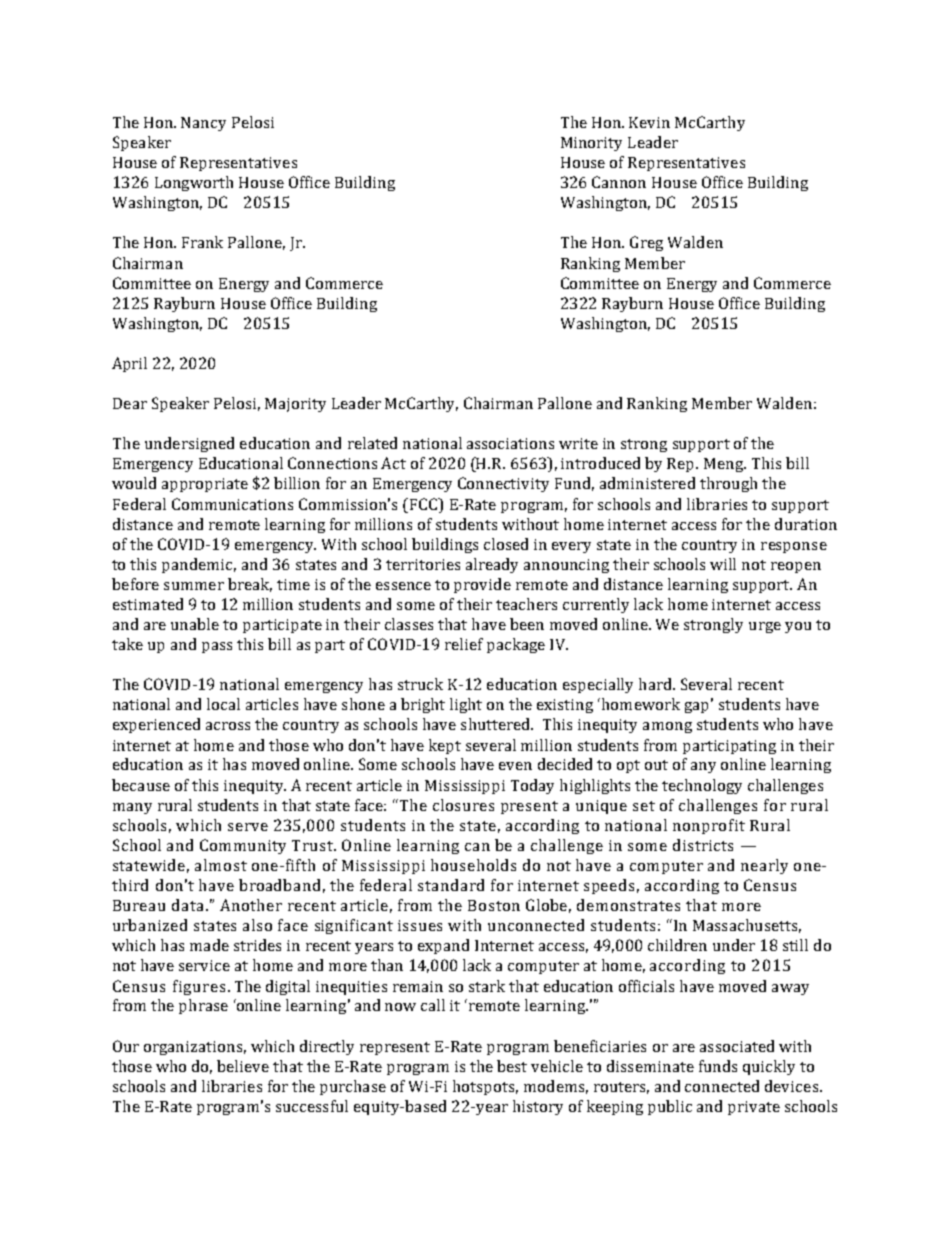 This image has height=1233, width=952. I want to click on best, so click(512, 1066).
